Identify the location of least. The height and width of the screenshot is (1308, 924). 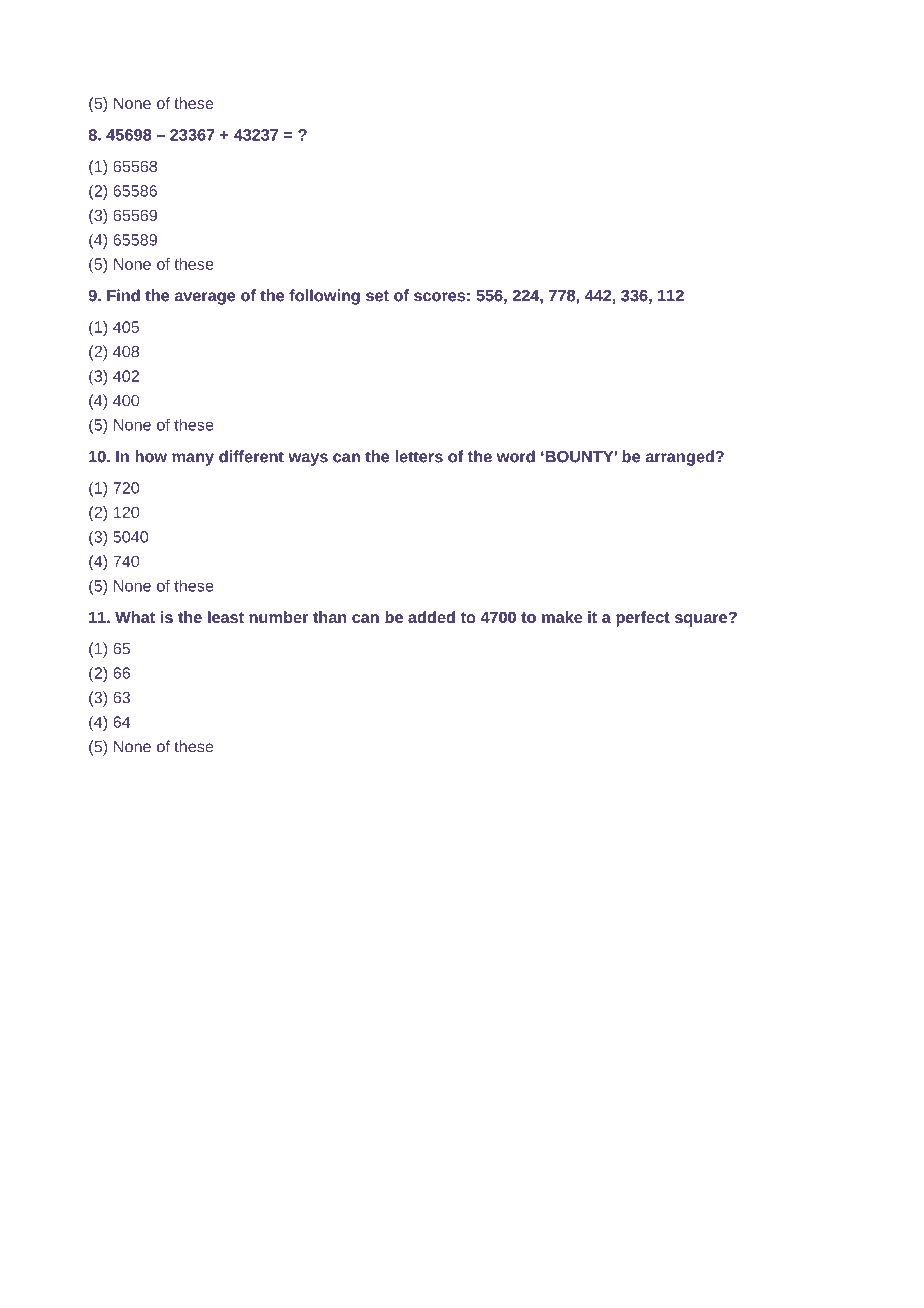
(226, 617).
